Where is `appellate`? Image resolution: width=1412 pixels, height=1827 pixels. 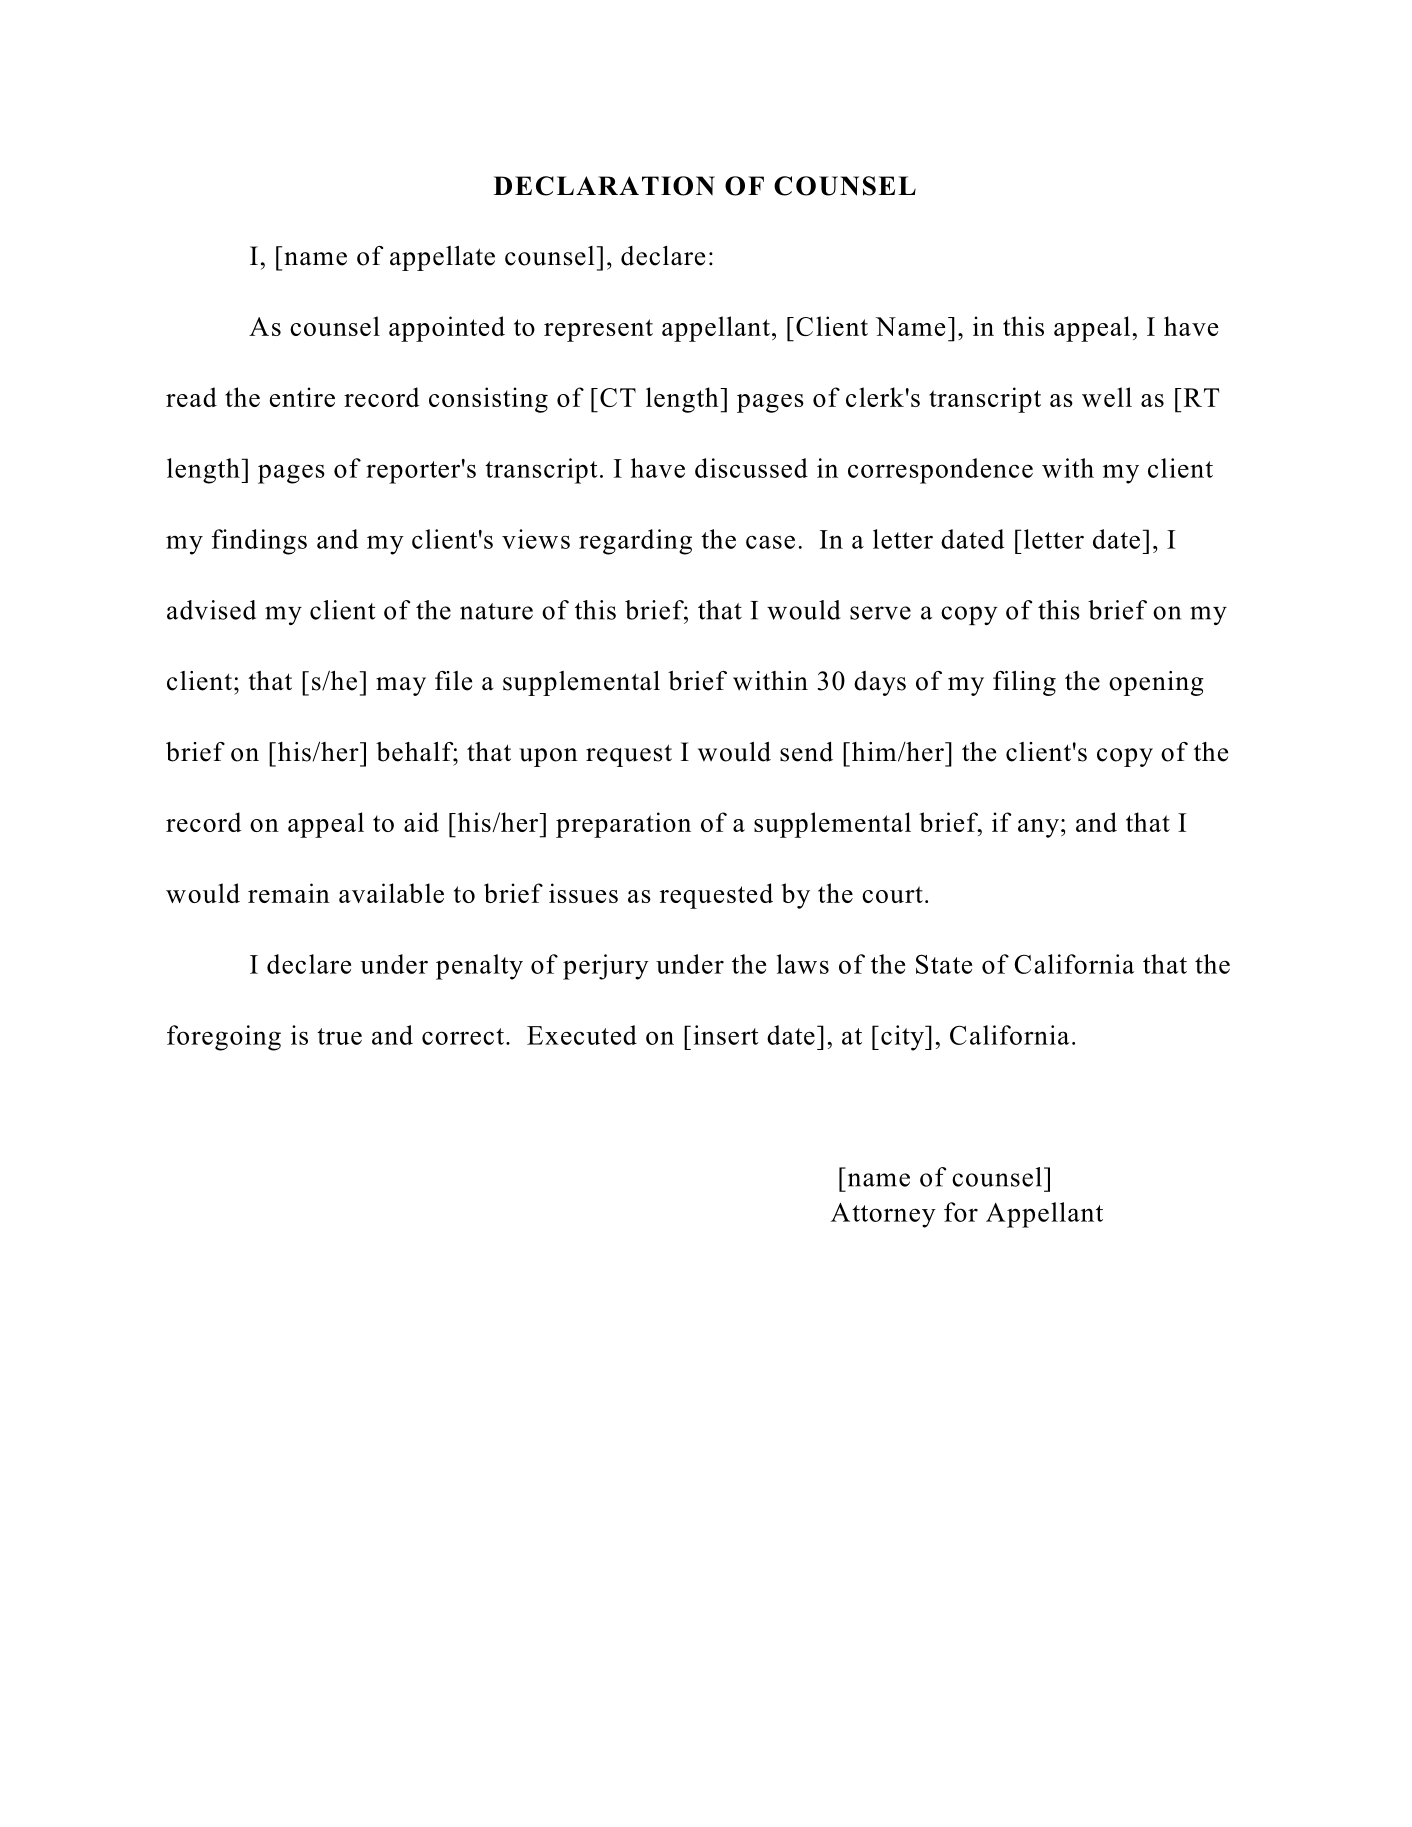 appellate is located at coordinates (442, 258).
